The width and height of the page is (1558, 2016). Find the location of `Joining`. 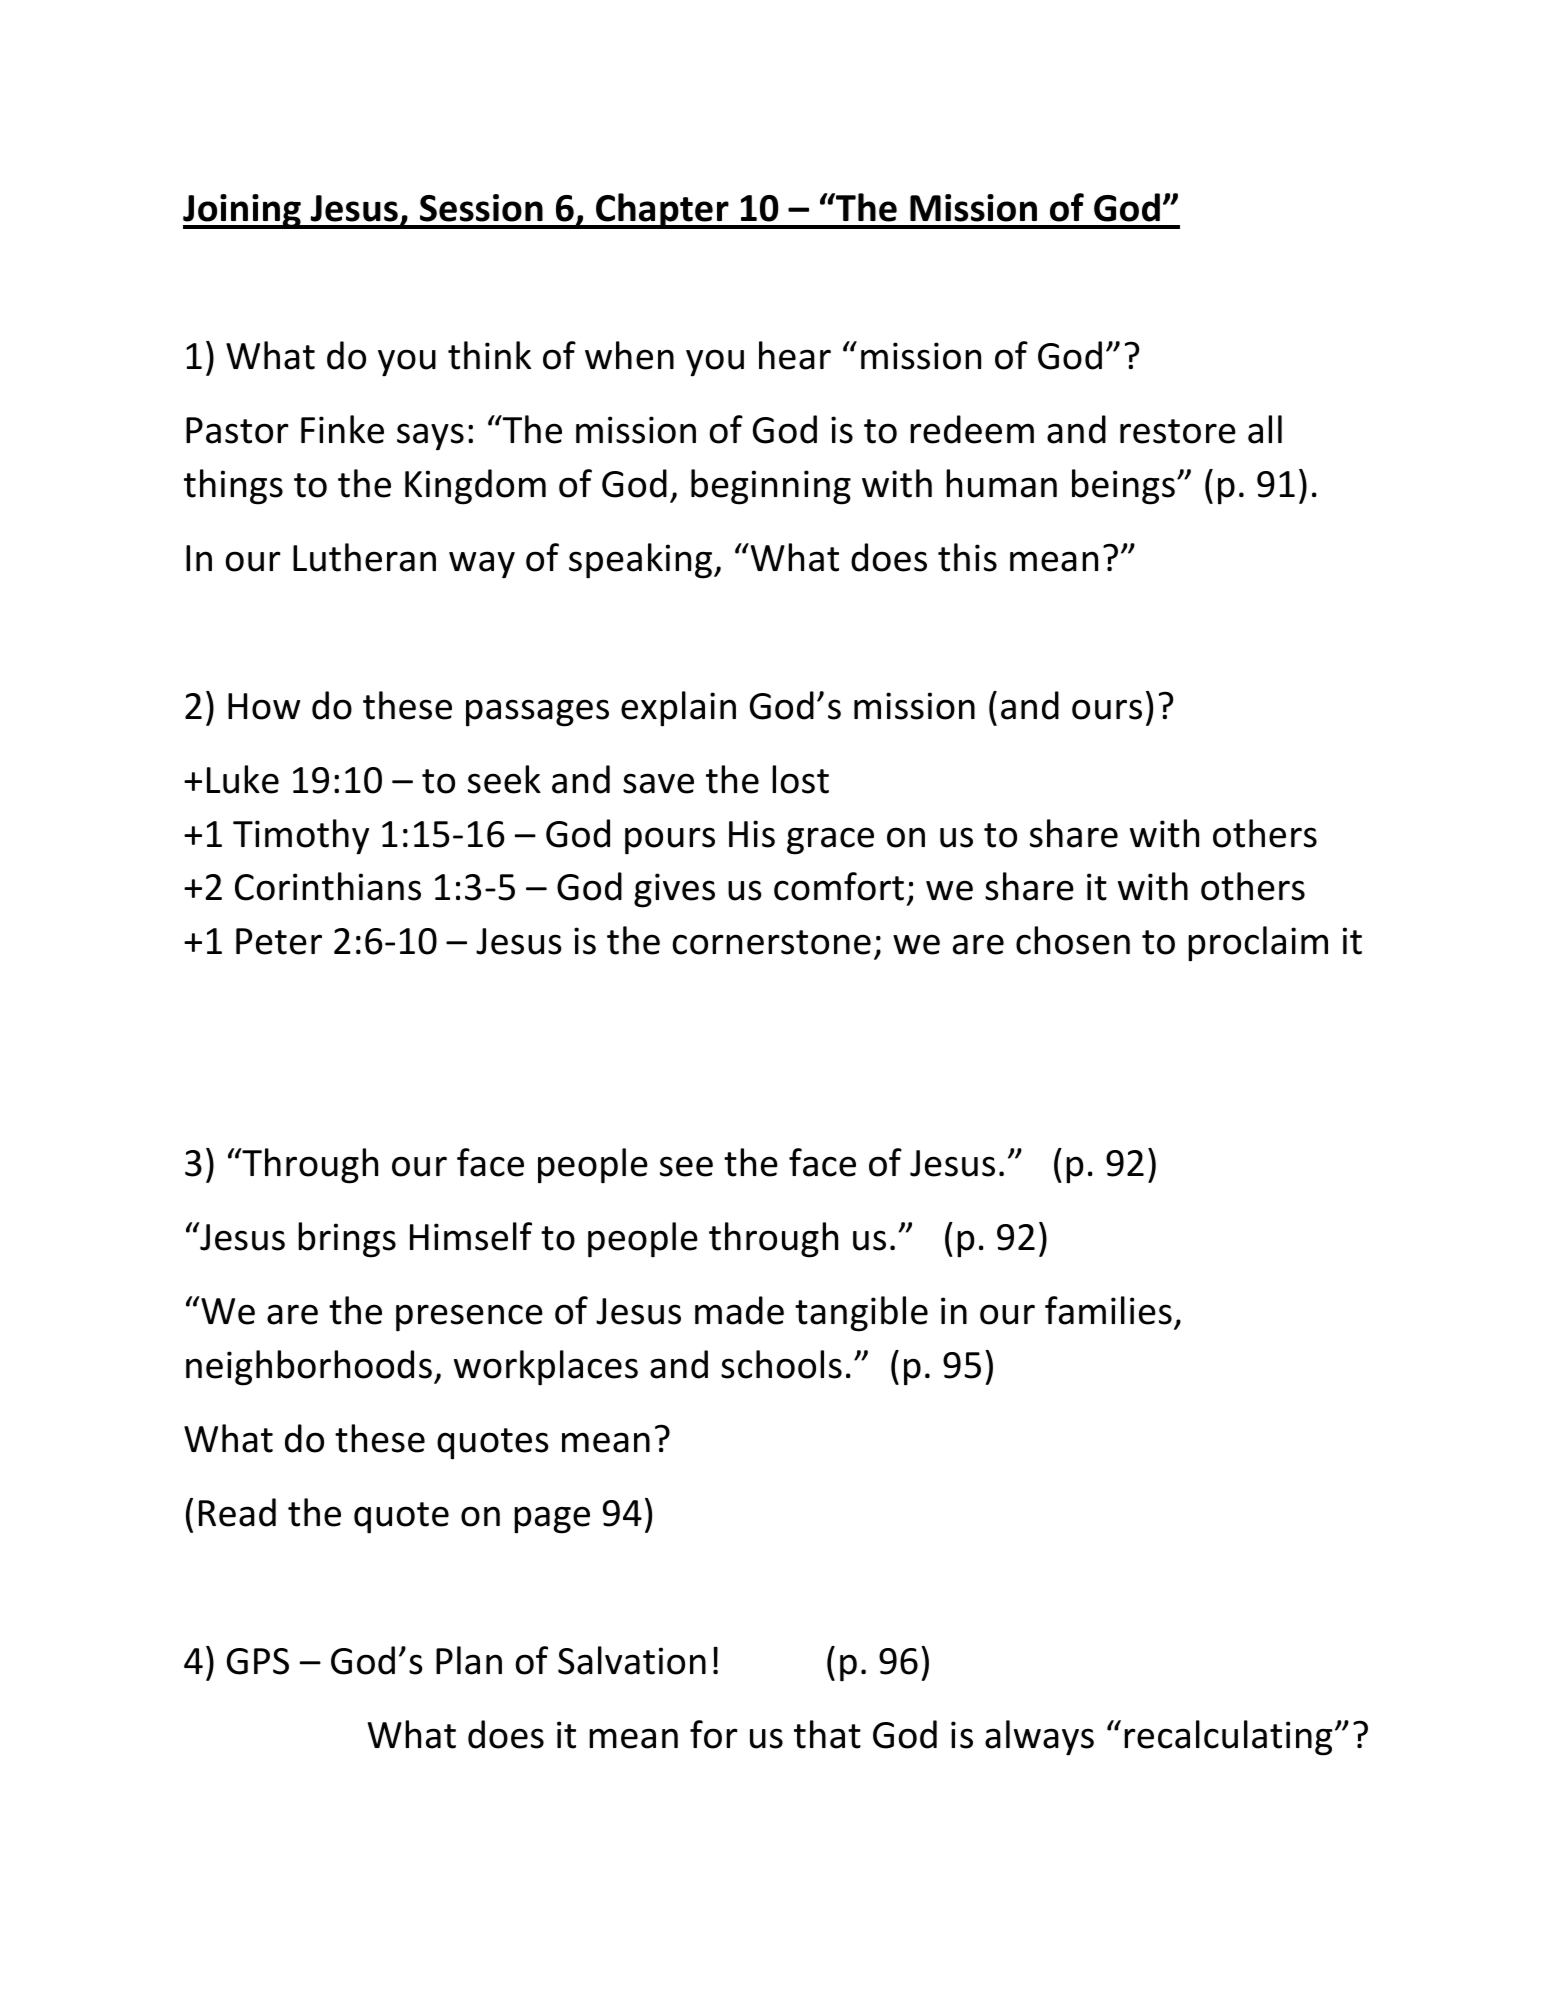

Joining is located at coordinates (243, 211).
